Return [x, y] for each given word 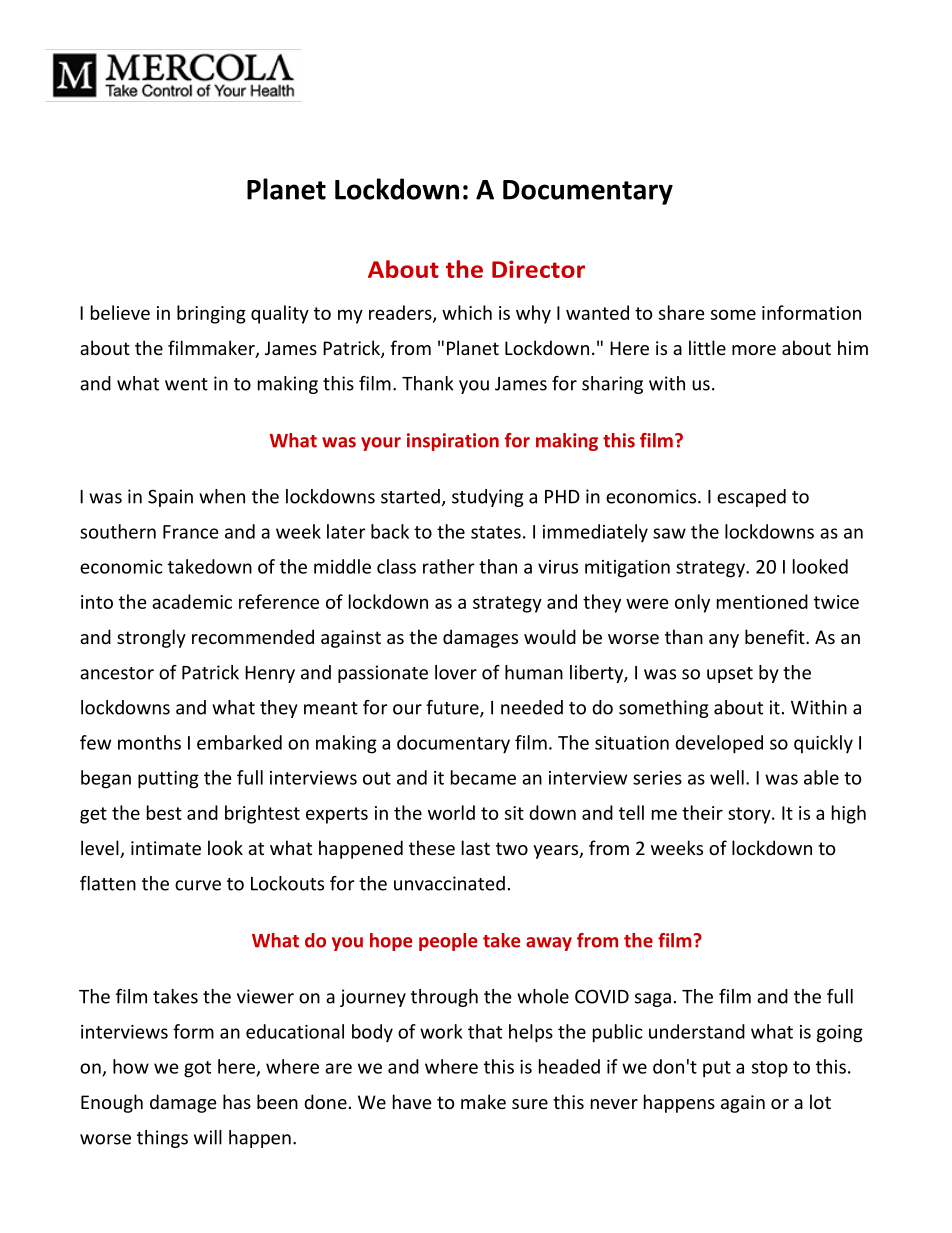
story [750, 815]
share [681, 312]
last [476, 847]
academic [192, 601]
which [467, 312]
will [208, 1137]
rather [449, 566]
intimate [166, 848]
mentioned [762, 601]
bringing [211, 314]
